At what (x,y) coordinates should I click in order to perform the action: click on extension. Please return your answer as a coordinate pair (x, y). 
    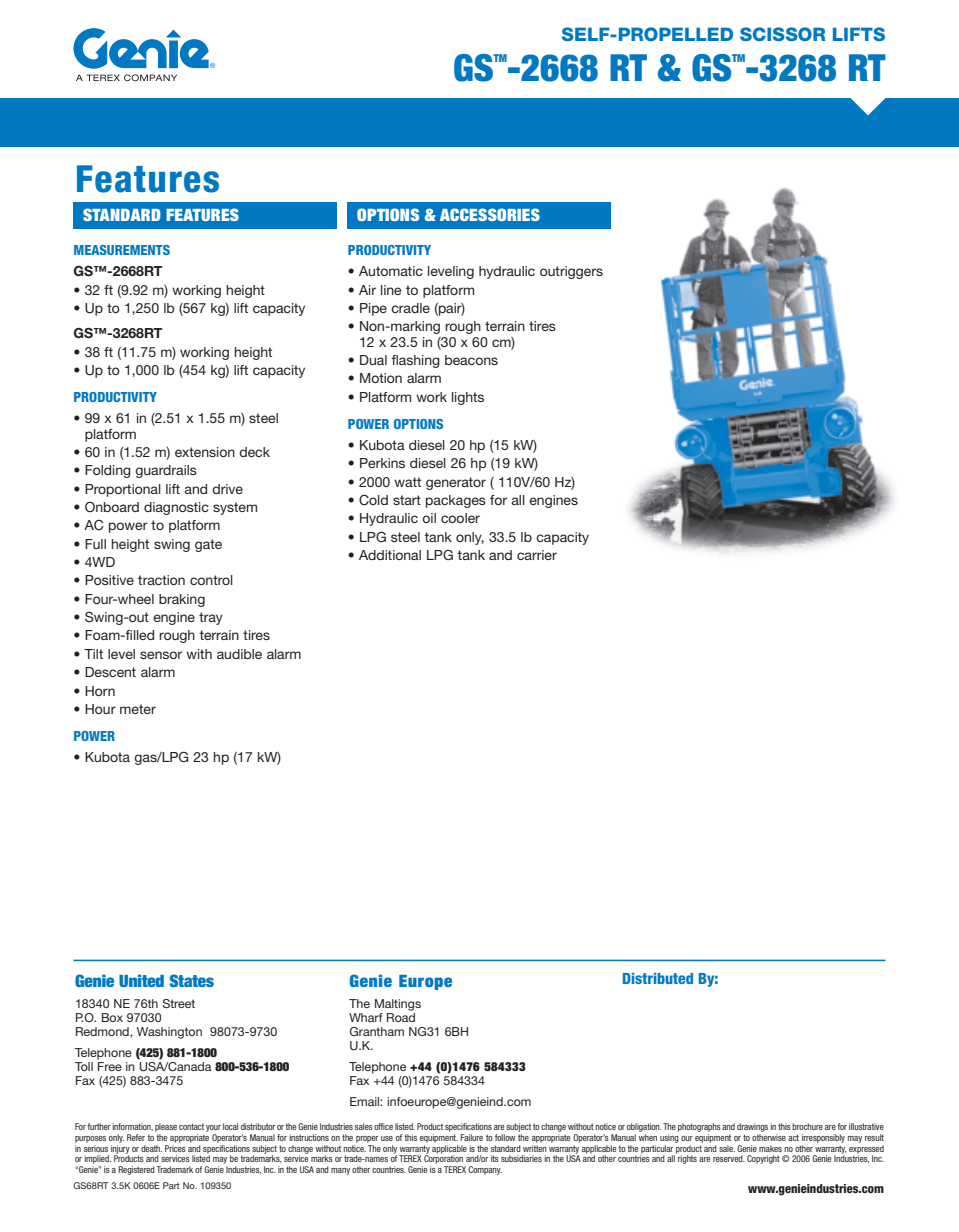
    Looking at the image, I should click on (205, 452).
